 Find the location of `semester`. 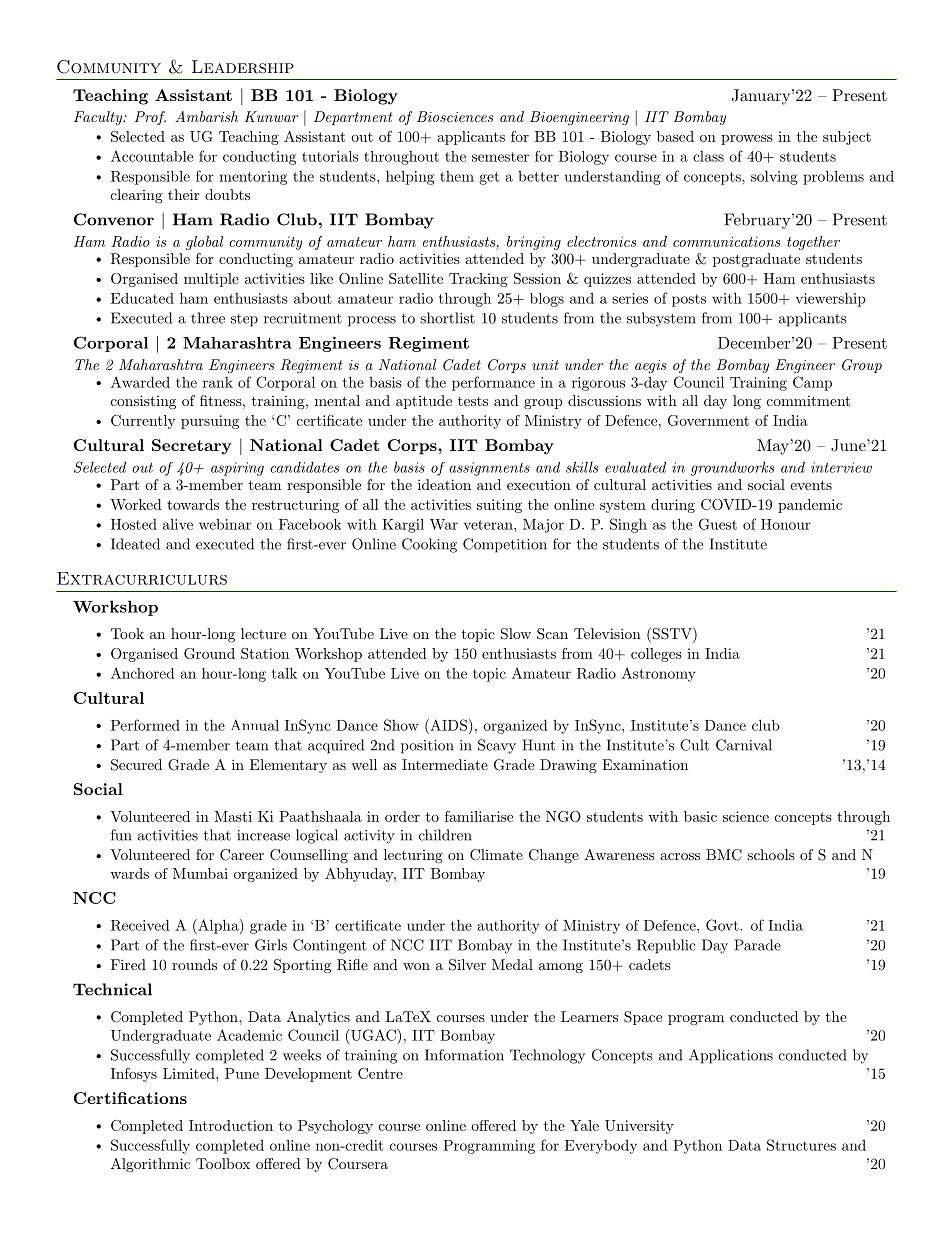

semester is located at coordinates (500, 157).
